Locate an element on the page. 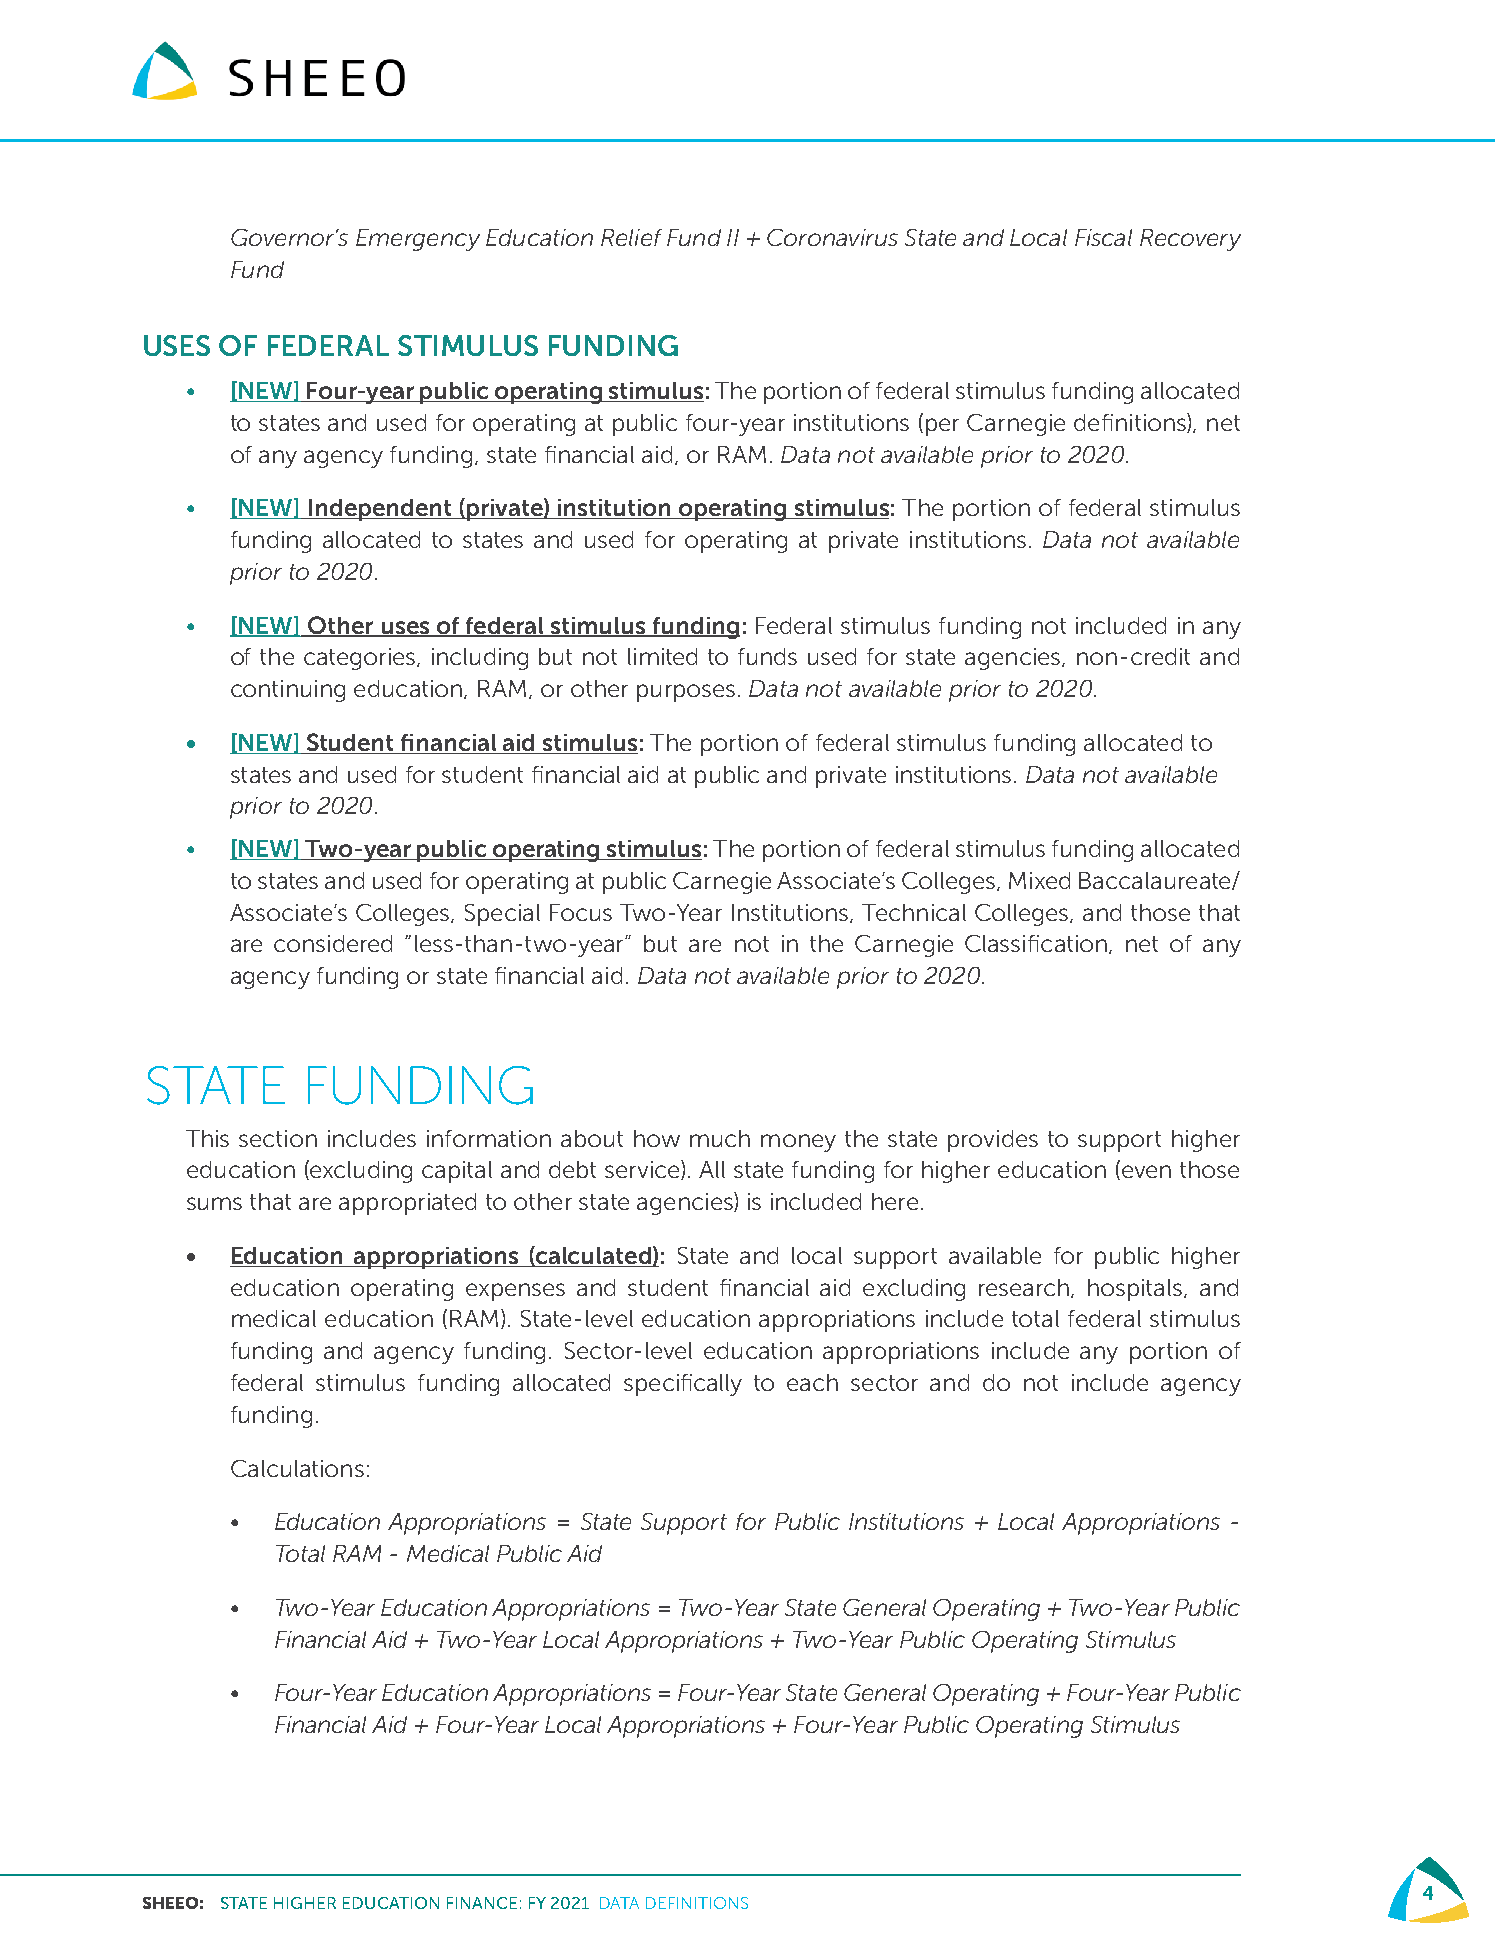 This image has height=1935, width=1495. FINANCE is located at coordinates (482, 1903).
